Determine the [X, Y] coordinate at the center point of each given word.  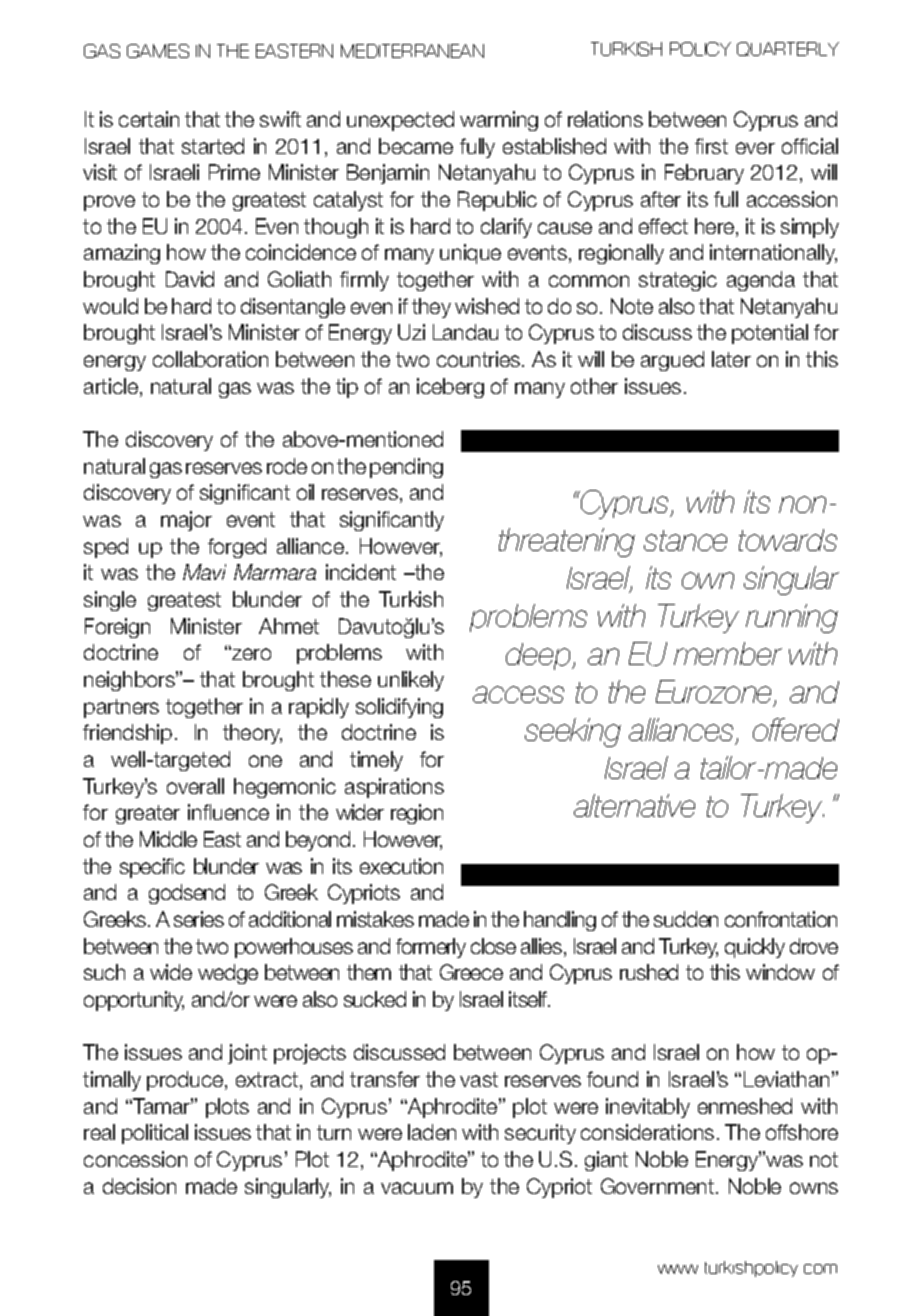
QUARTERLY [788, 49]
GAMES [158, 51]
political [155, 1134]
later [731, 359]
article [111, 386]
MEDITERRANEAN [412, 51]
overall [195, 786]
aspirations [394, 788]
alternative [634, 805]
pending [406, 468]
